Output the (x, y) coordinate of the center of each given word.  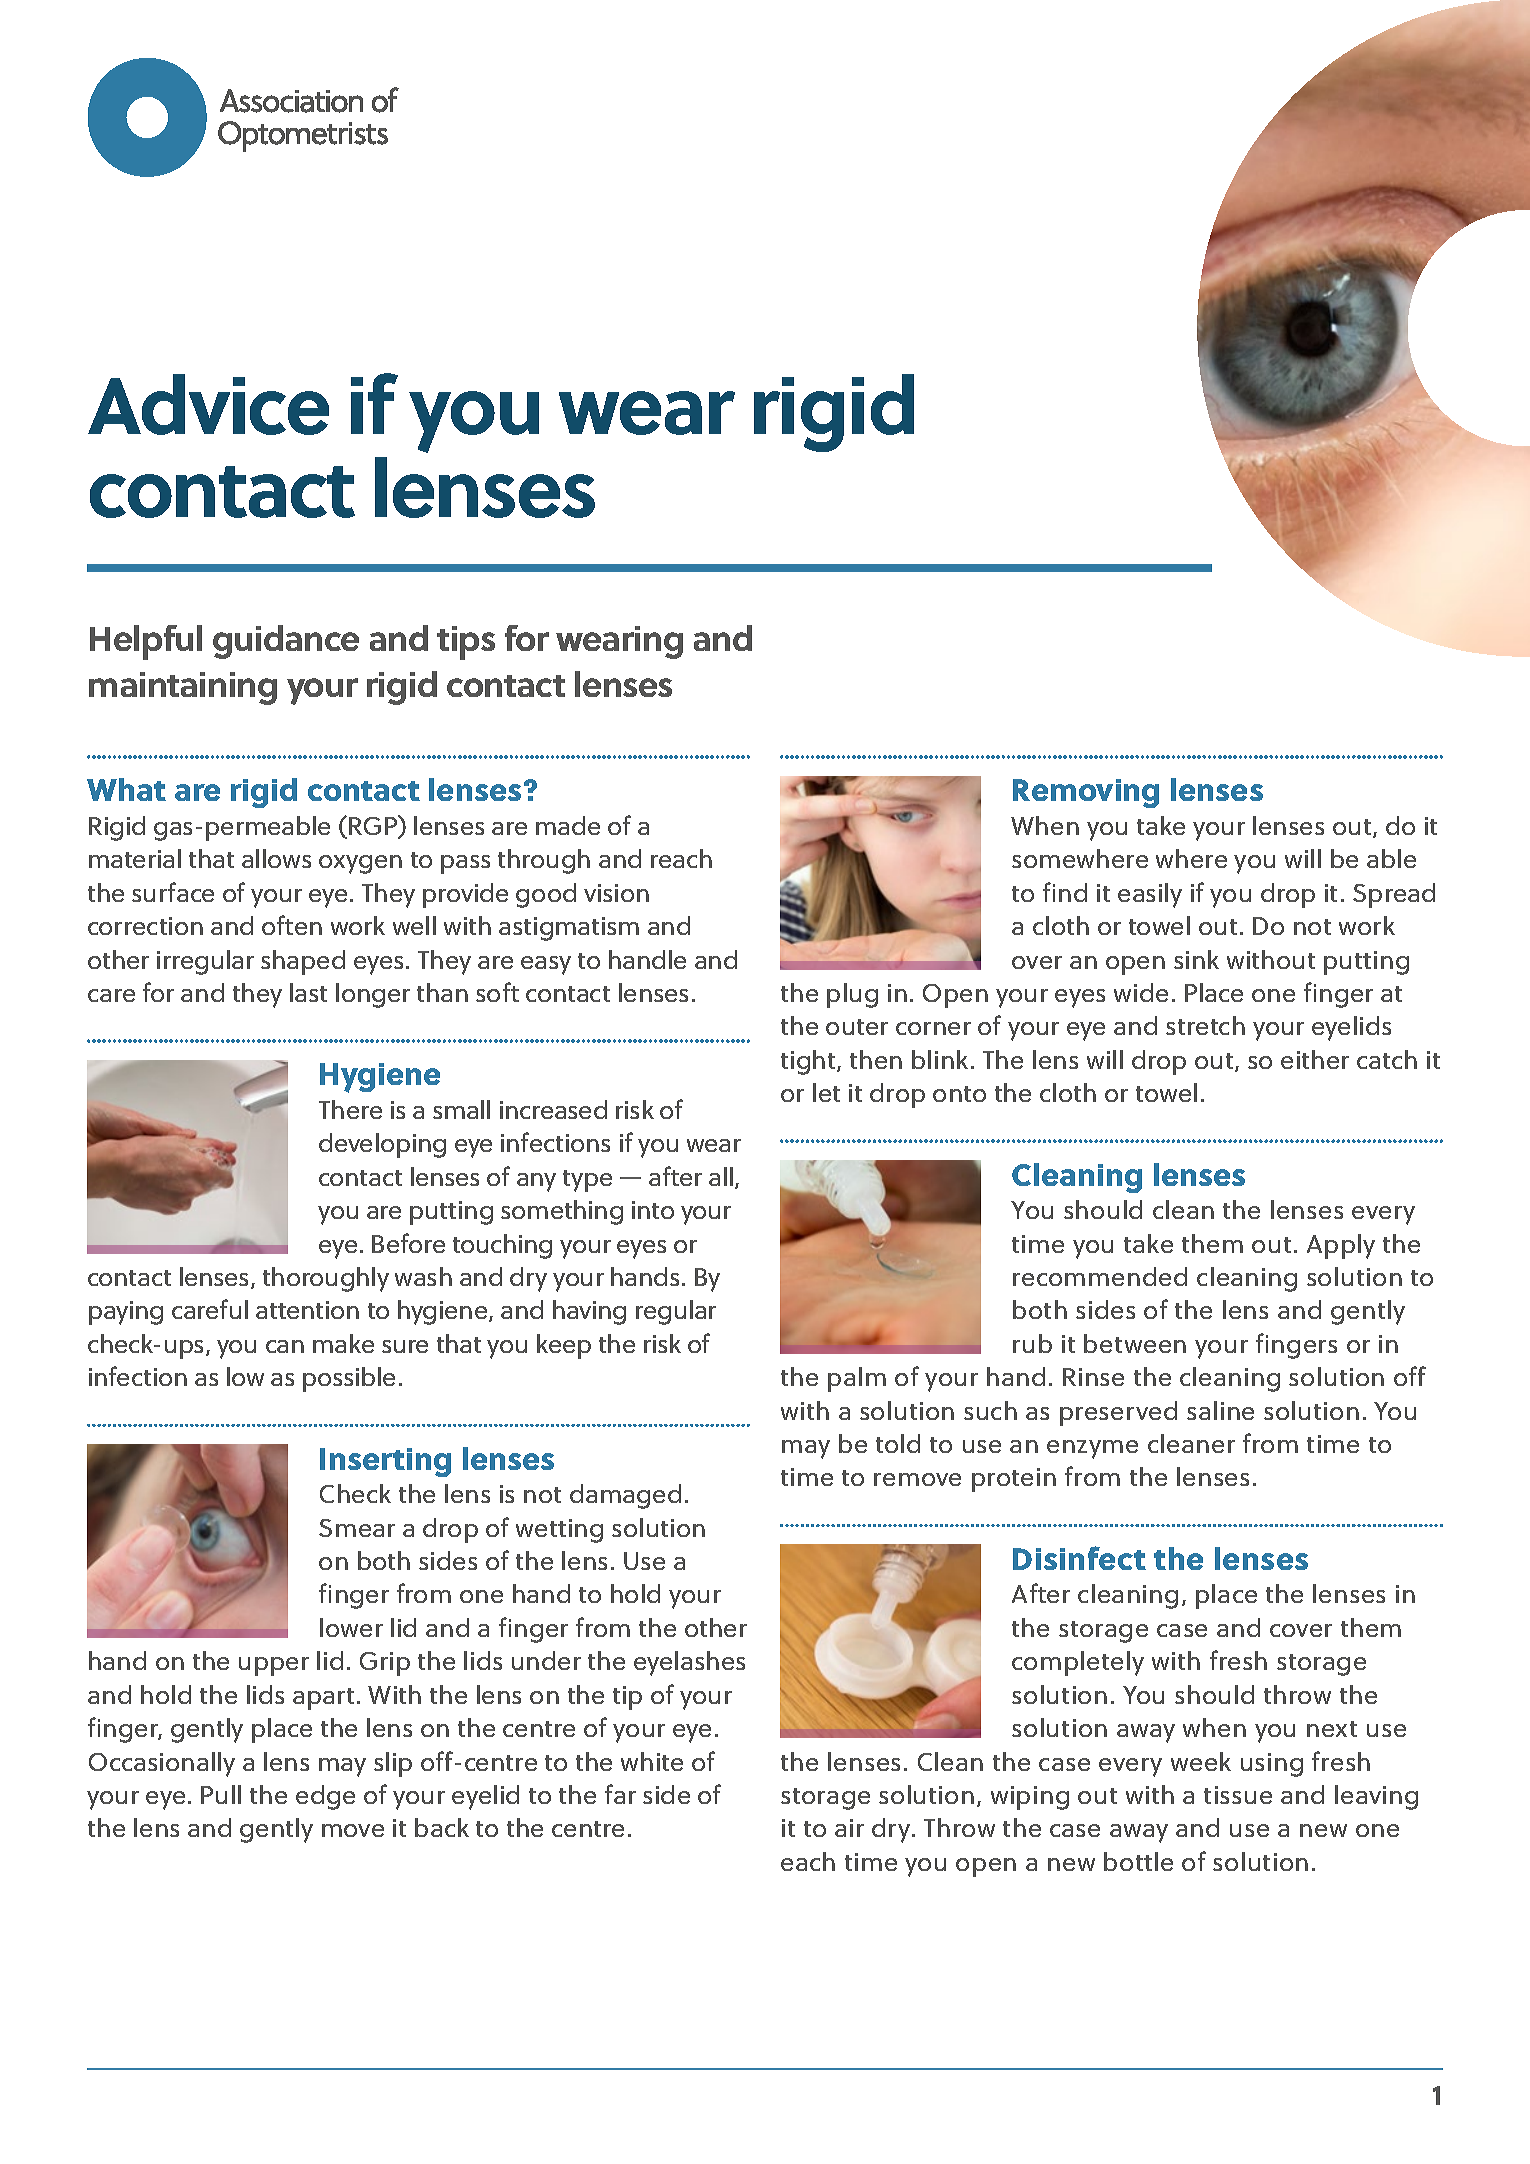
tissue (1238, 1795)
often (292, 925)
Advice (208, 404)
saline (1220, 1410)
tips (466, 643)
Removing (1086, 793)
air (849, 1828)
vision (616, 893)
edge (325, 1797)
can (285, 1346)
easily (1150, 895)
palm (857, 1379)
